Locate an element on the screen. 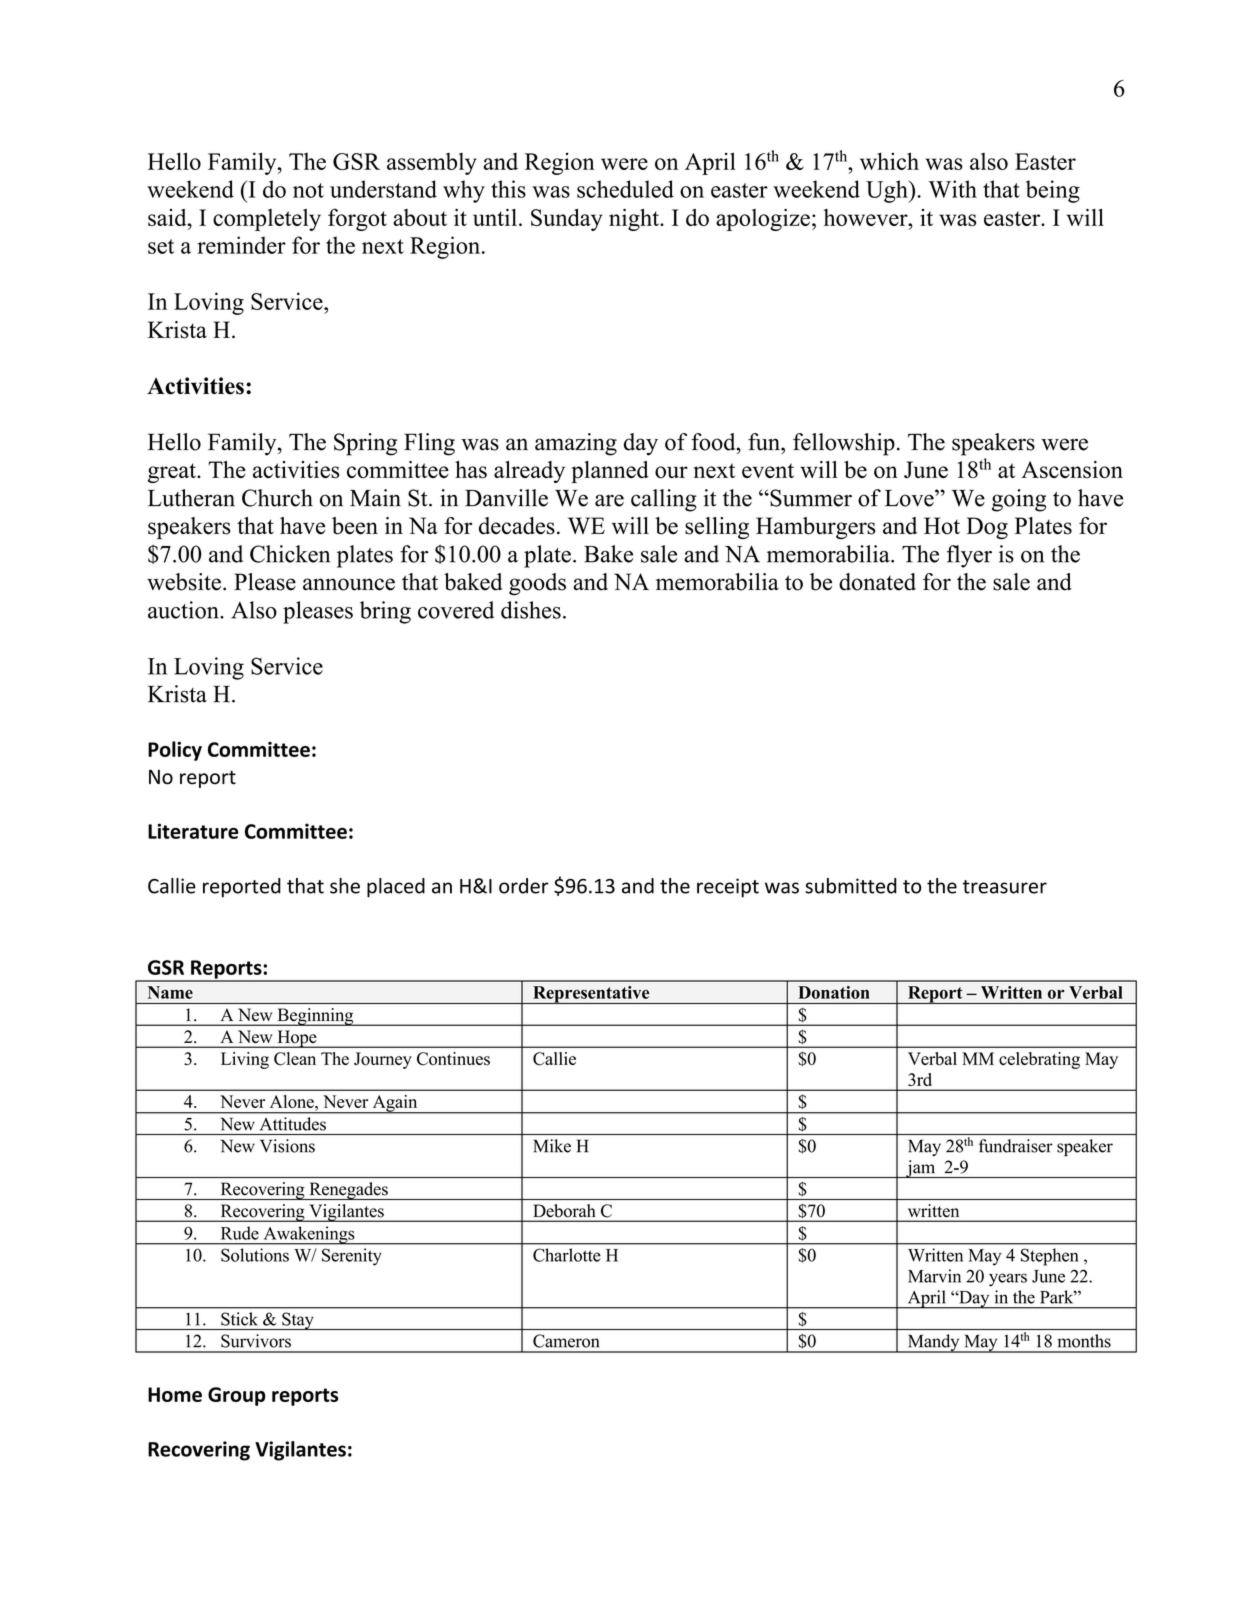 The image size is (1243, 1609). Beginning is located at coordinates (315, 1017).
